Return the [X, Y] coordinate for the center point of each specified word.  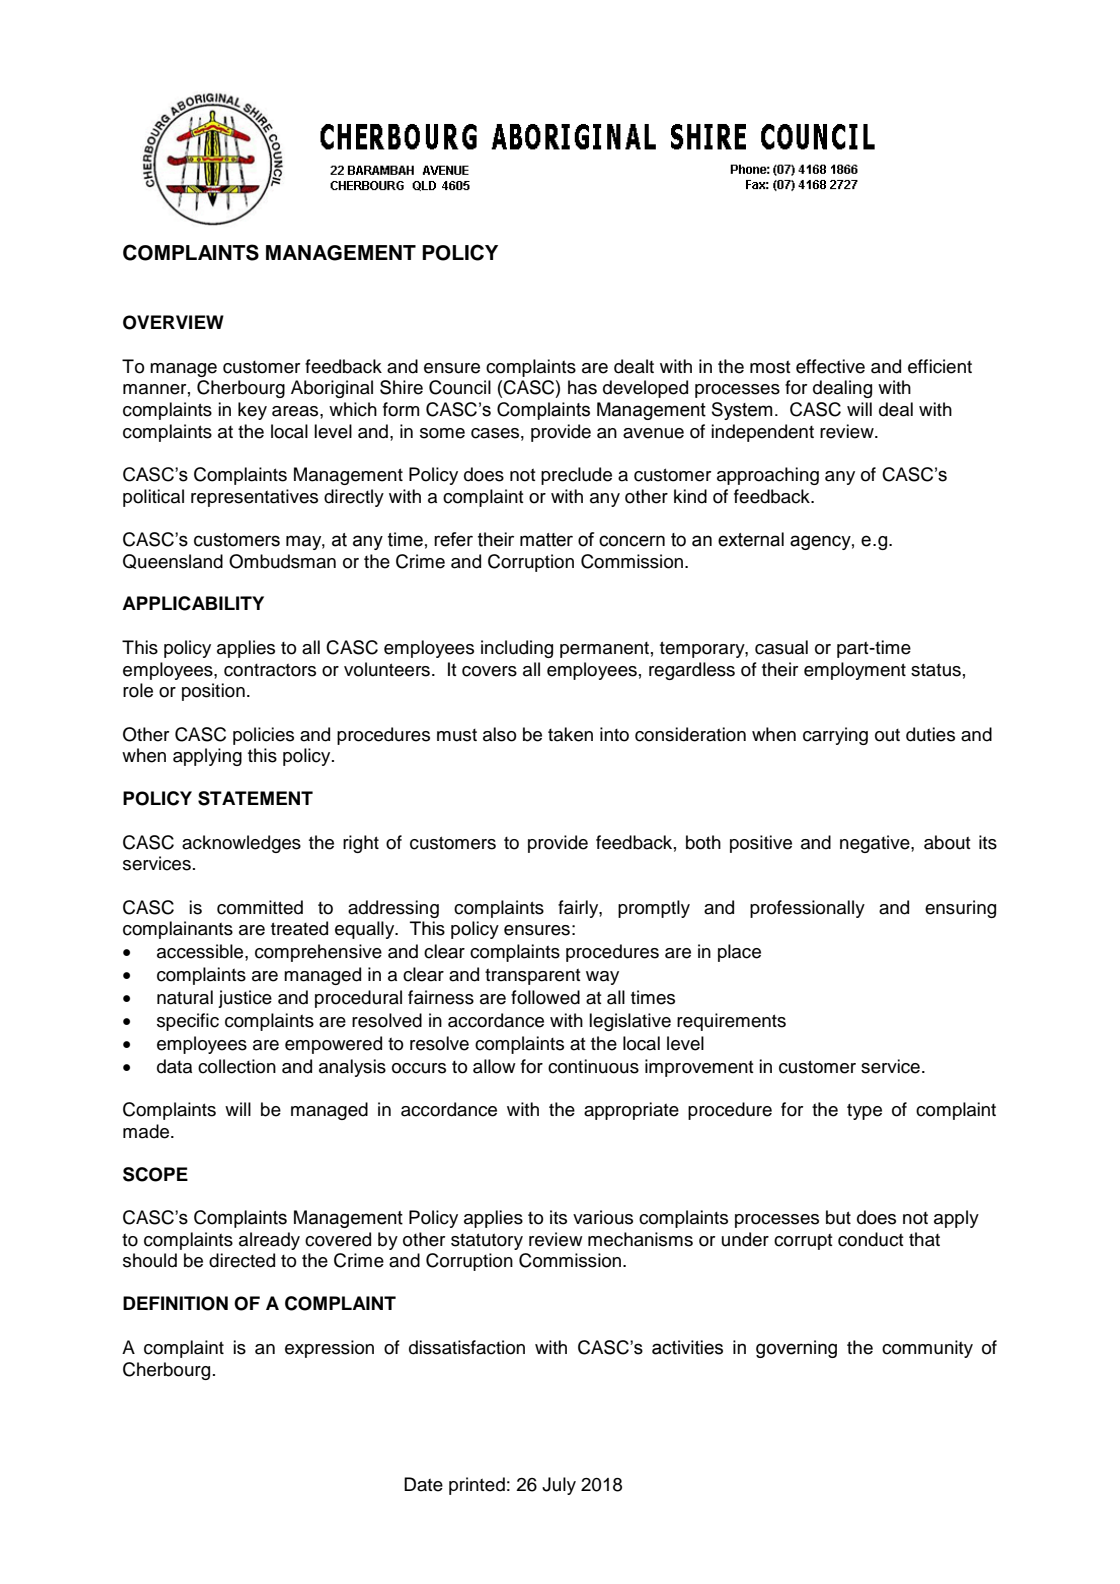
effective [830, 366]
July [559, 1486]
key [252, 411]
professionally [807, 909]
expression [329, 1349]
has [582, 387]
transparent [533, 977]
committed [260, 907]
